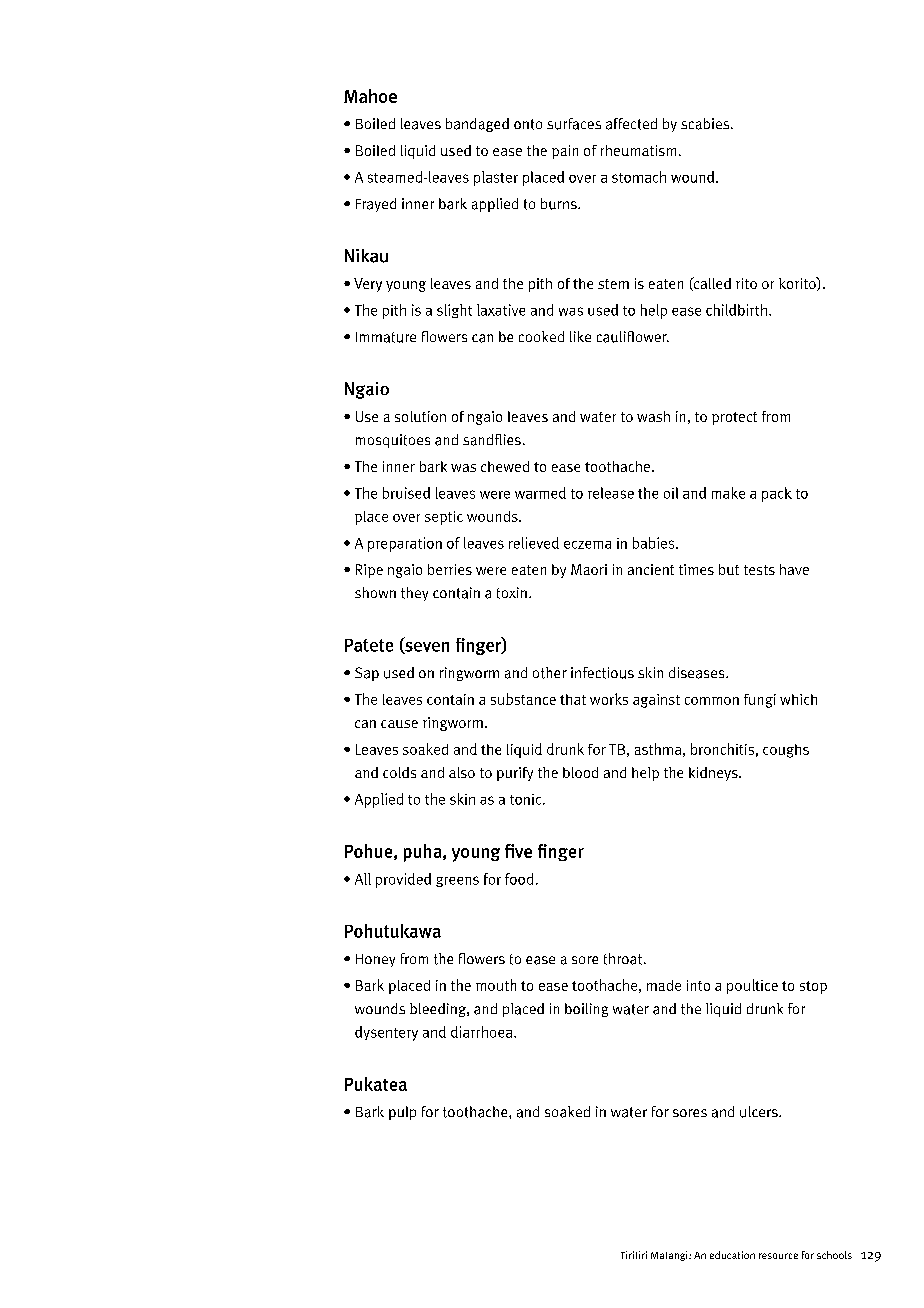 This screenshot has width=924, height=1308. Describe the element at coordinates (403, 880) in the screenshot. I see `provided` at that location.
